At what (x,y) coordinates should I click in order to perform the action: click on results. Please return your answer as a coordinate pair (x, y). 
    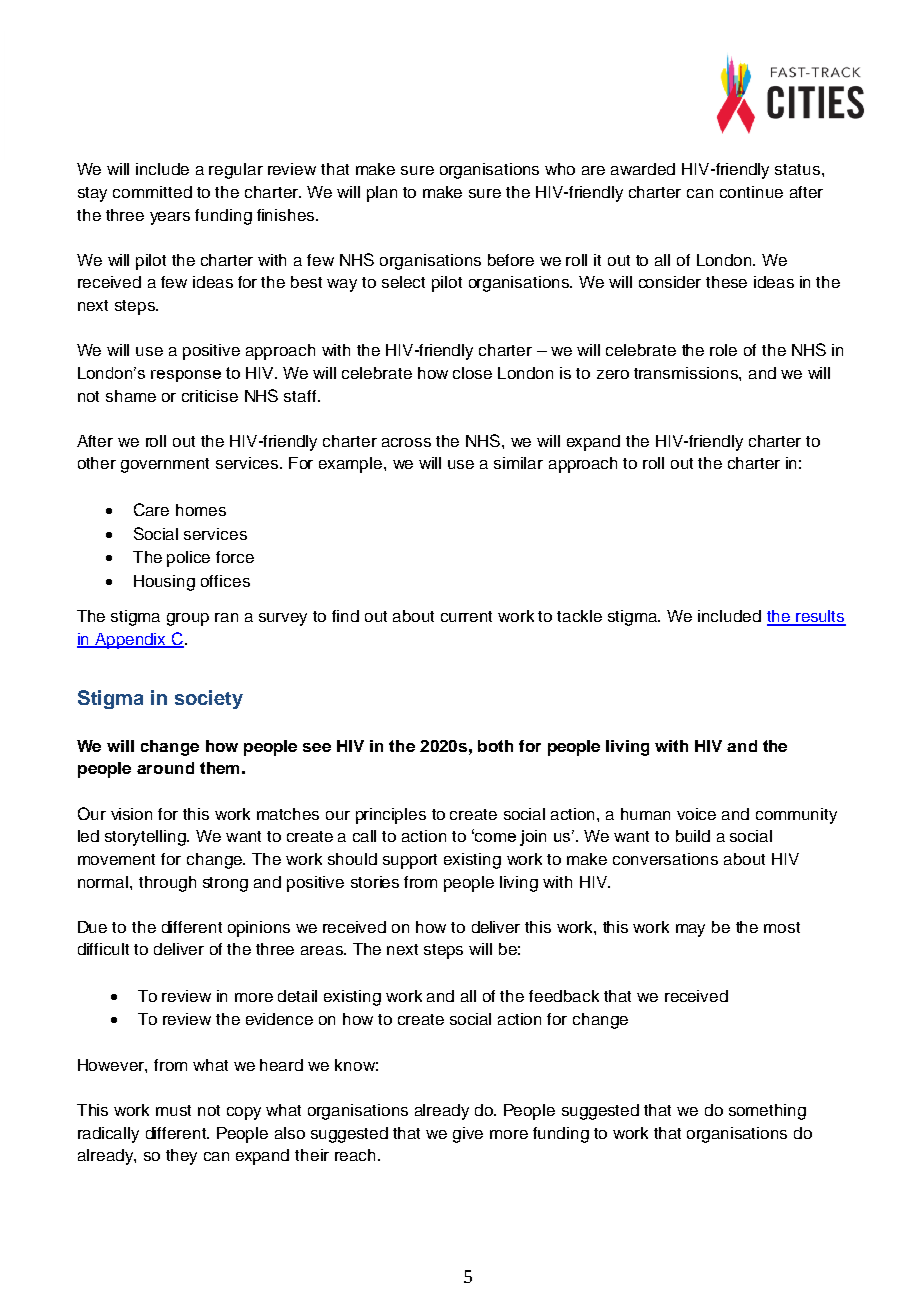
    Looking at the image, I should click on (820, 617).
